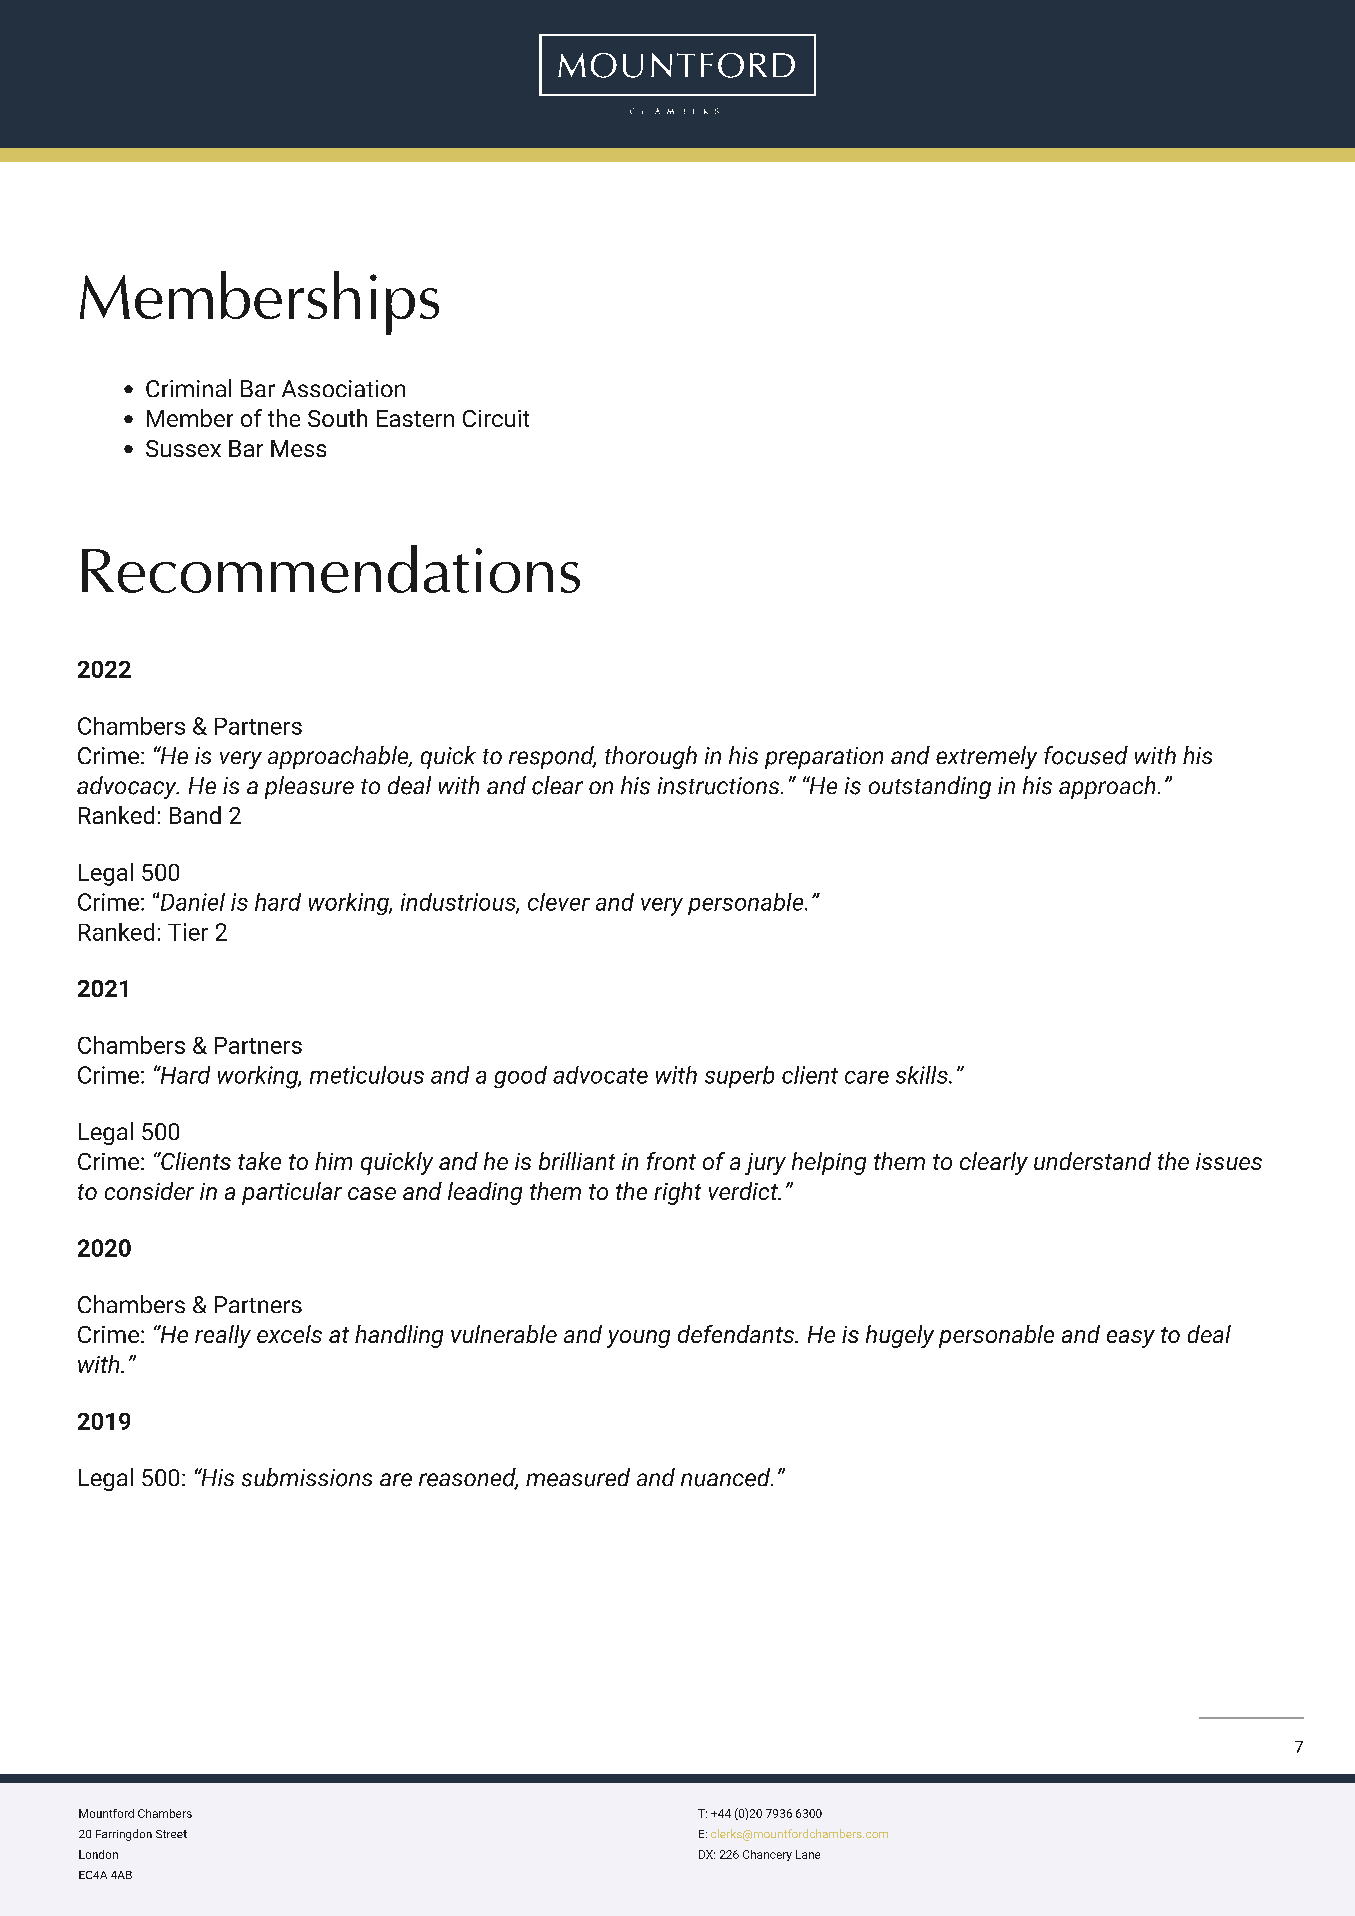 This image has height=1916, width=1355. I want to click on Circuit, so click(496, 418).
